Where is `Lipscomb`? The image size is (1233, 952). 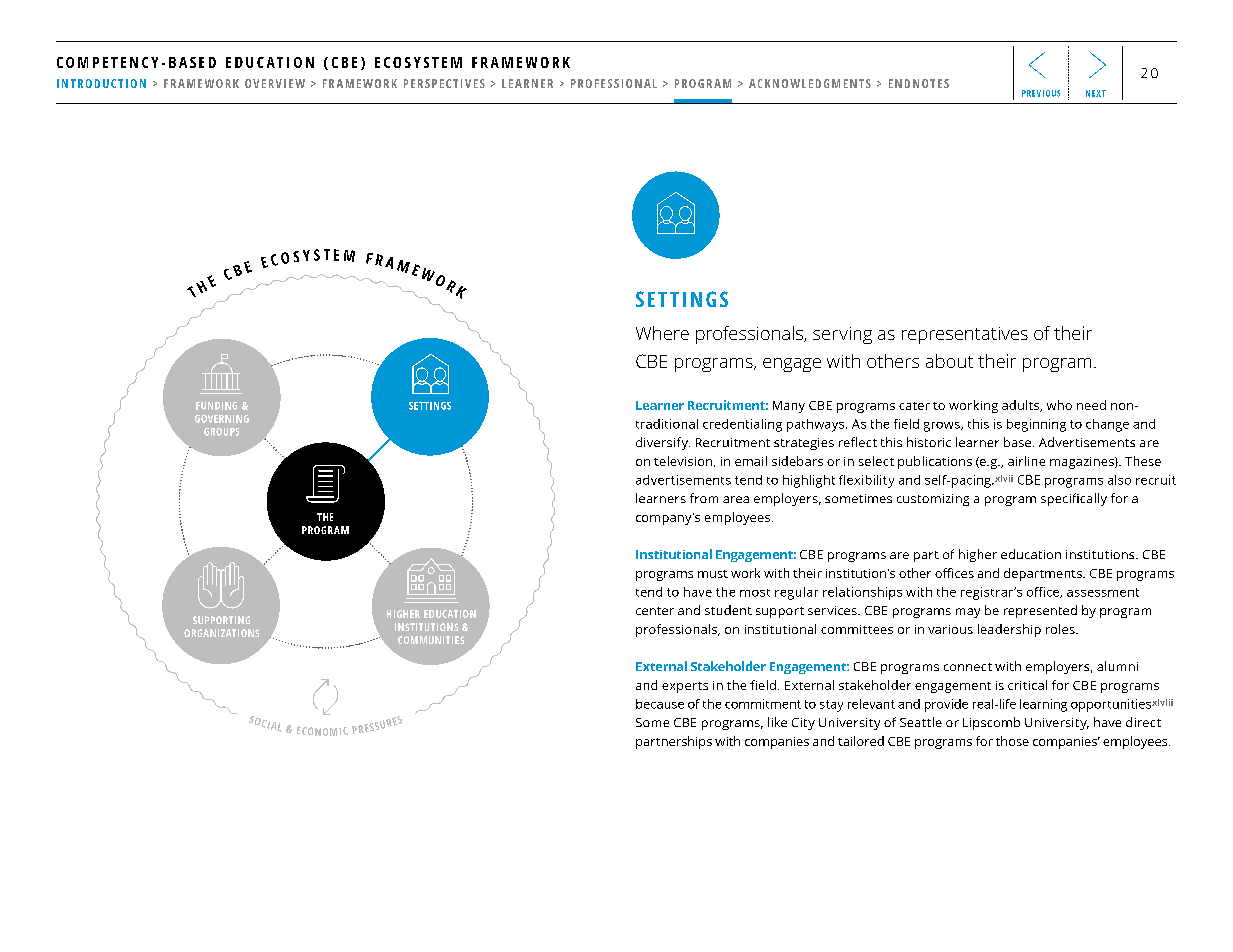
Lipscomb is located at coordinates (991, 723).
